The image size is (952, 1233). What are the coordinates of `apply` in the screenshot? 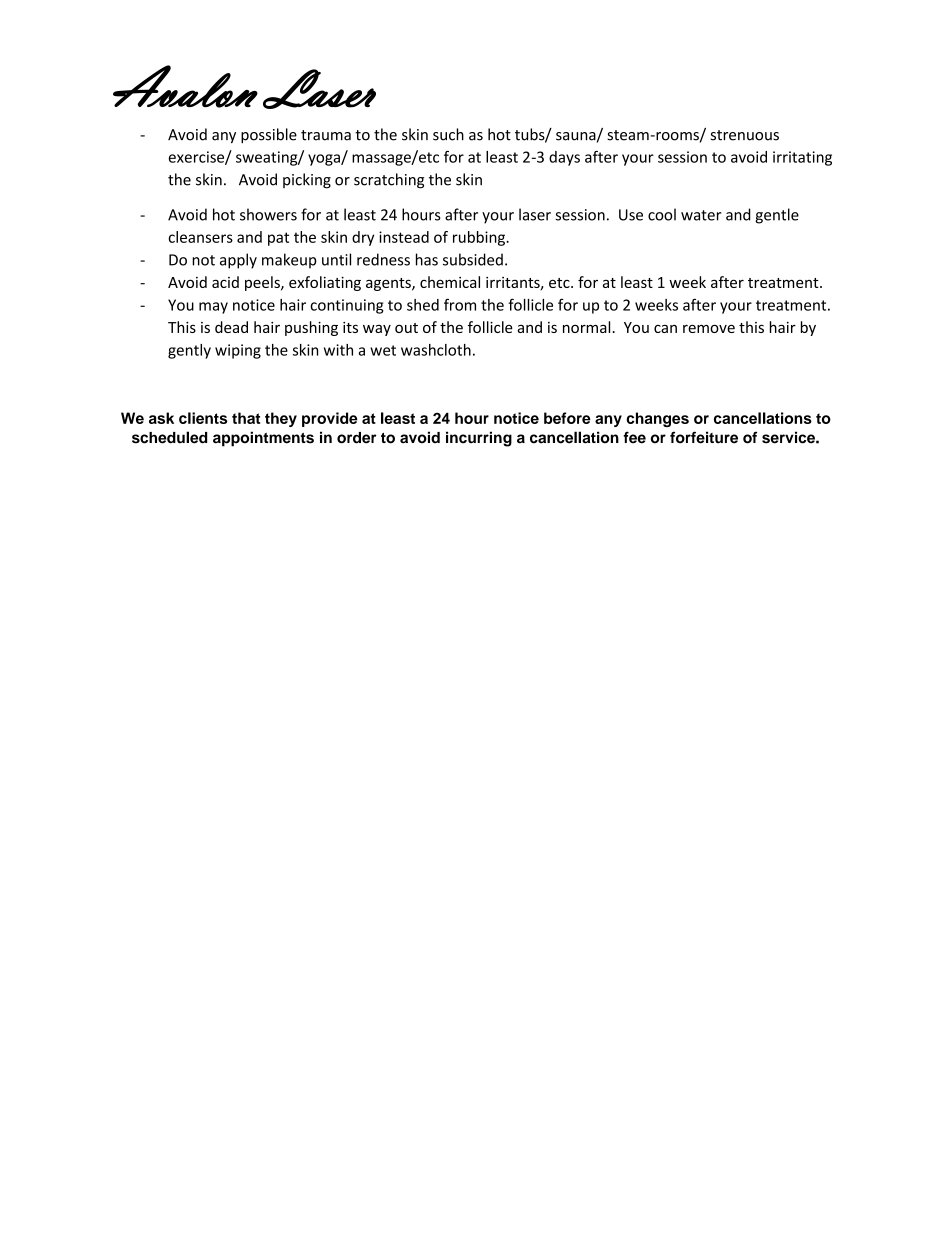 It's located at (238, 261).
